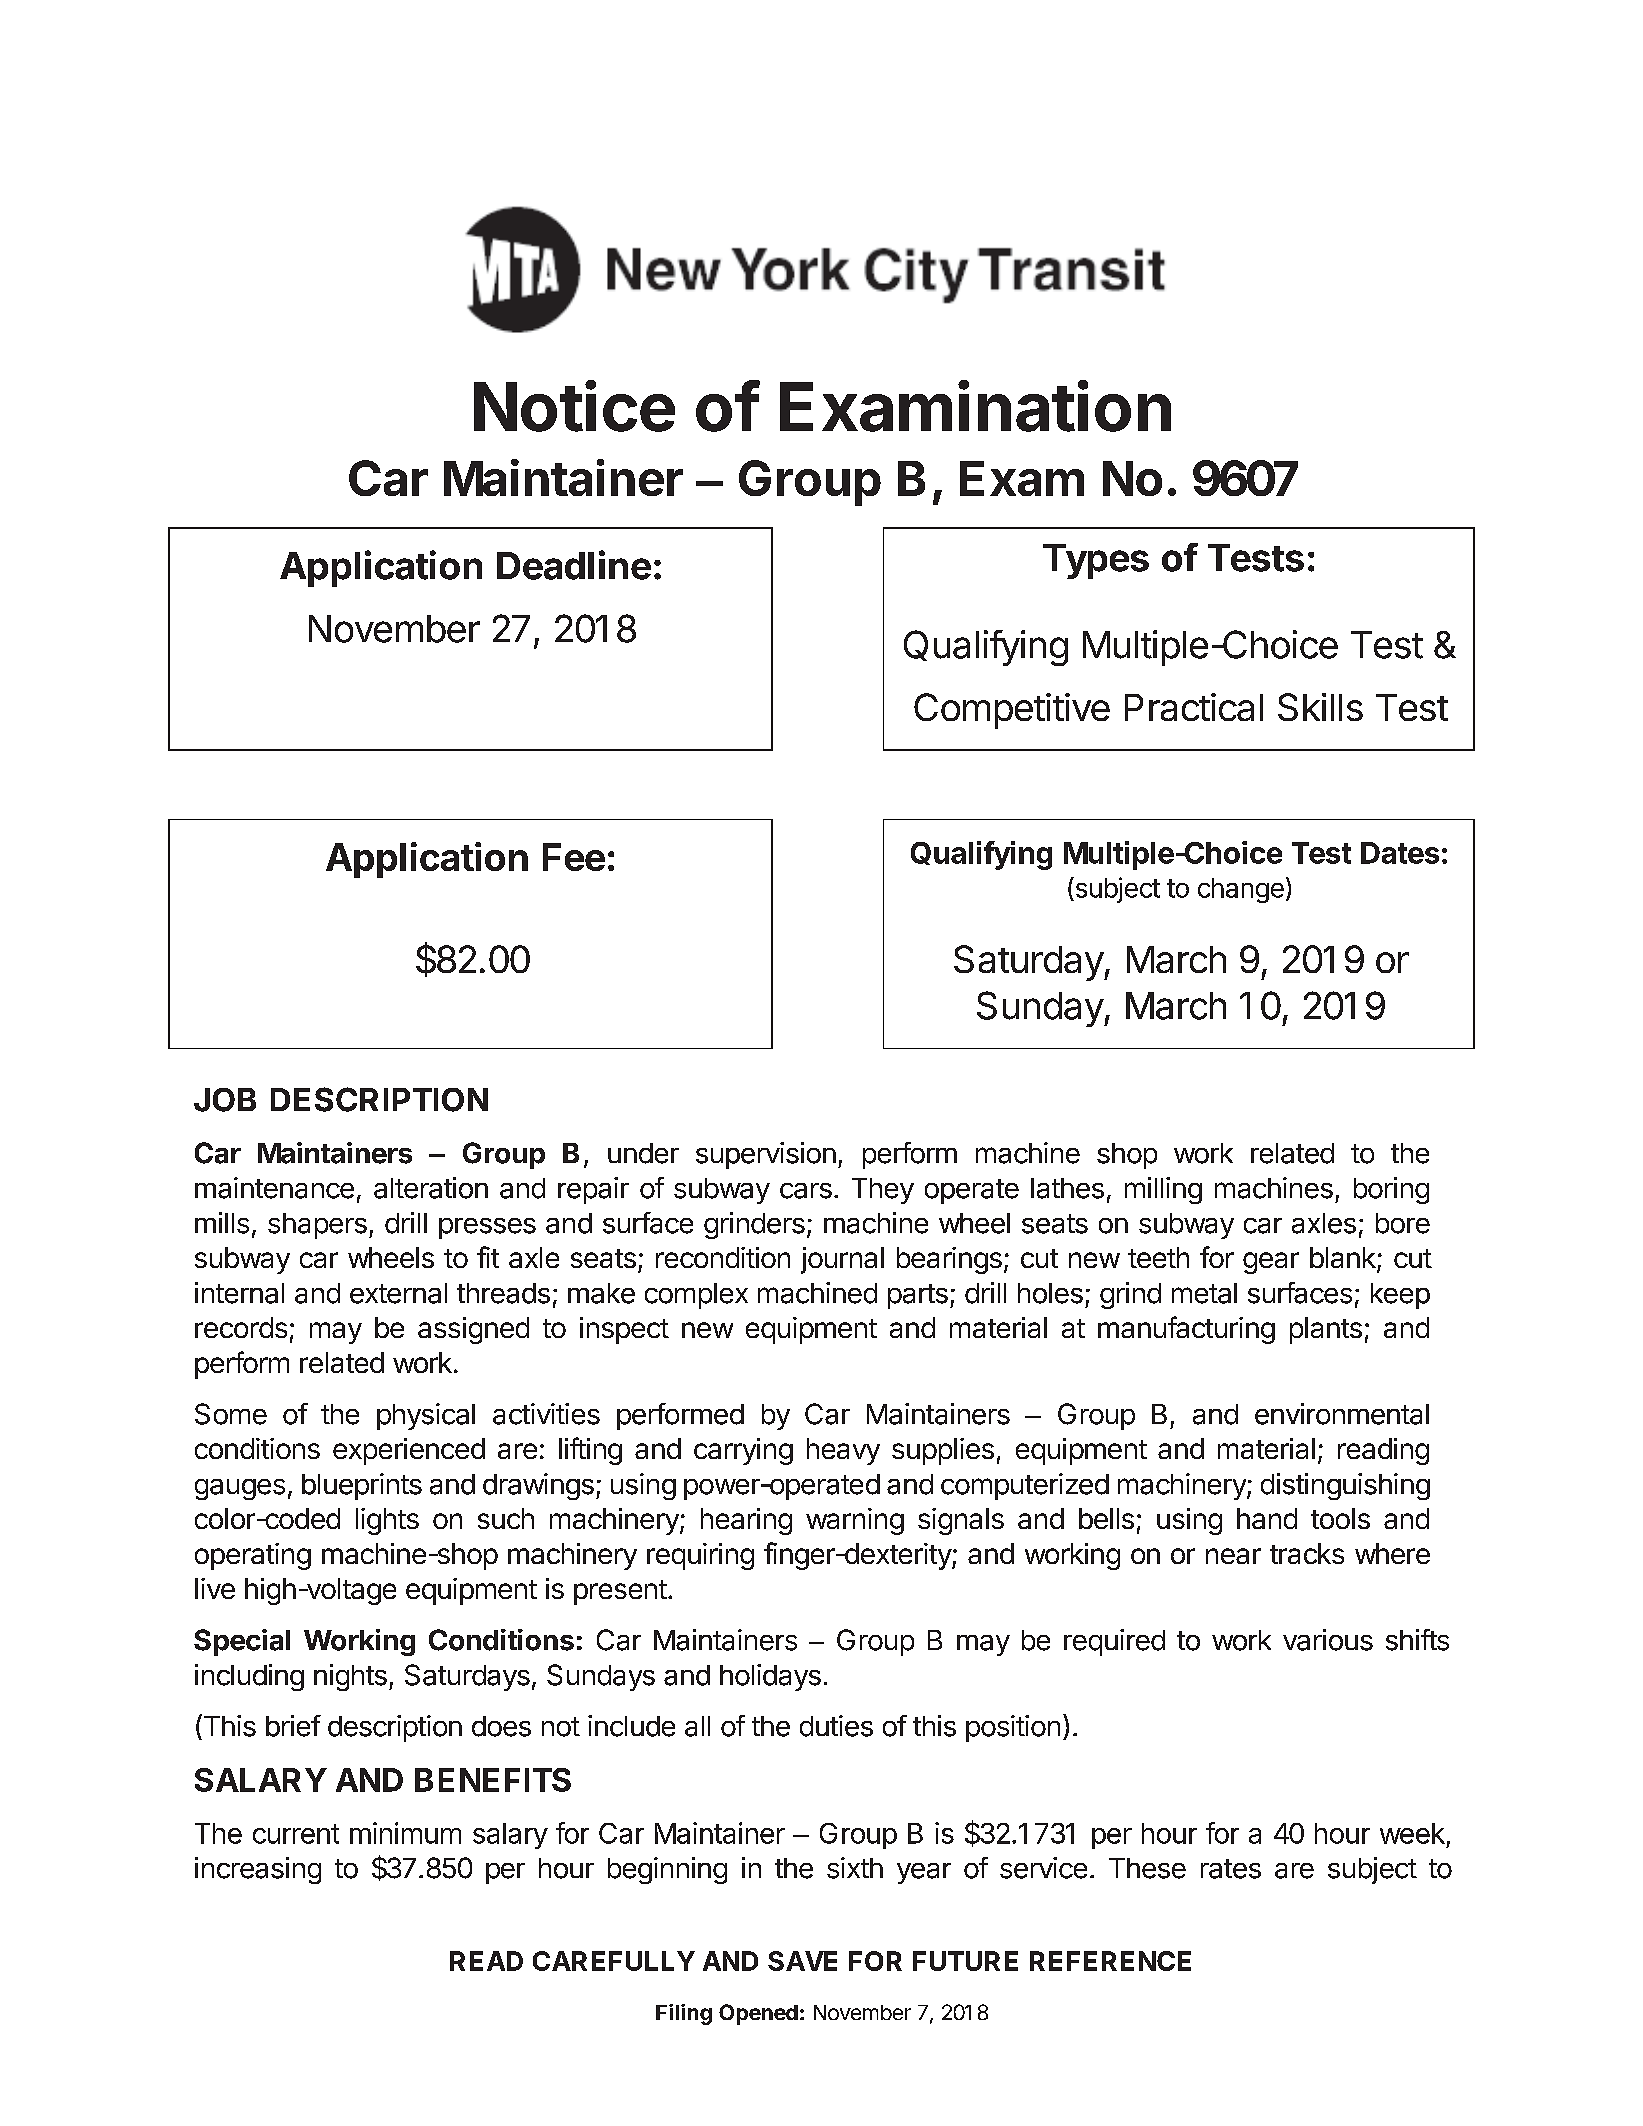 The width and height of the screenshot is (1643, 2126). What do you see at coordinates (806, 1191) in the screenshot?
I see `cars` at bounding box center [806, 1191].
